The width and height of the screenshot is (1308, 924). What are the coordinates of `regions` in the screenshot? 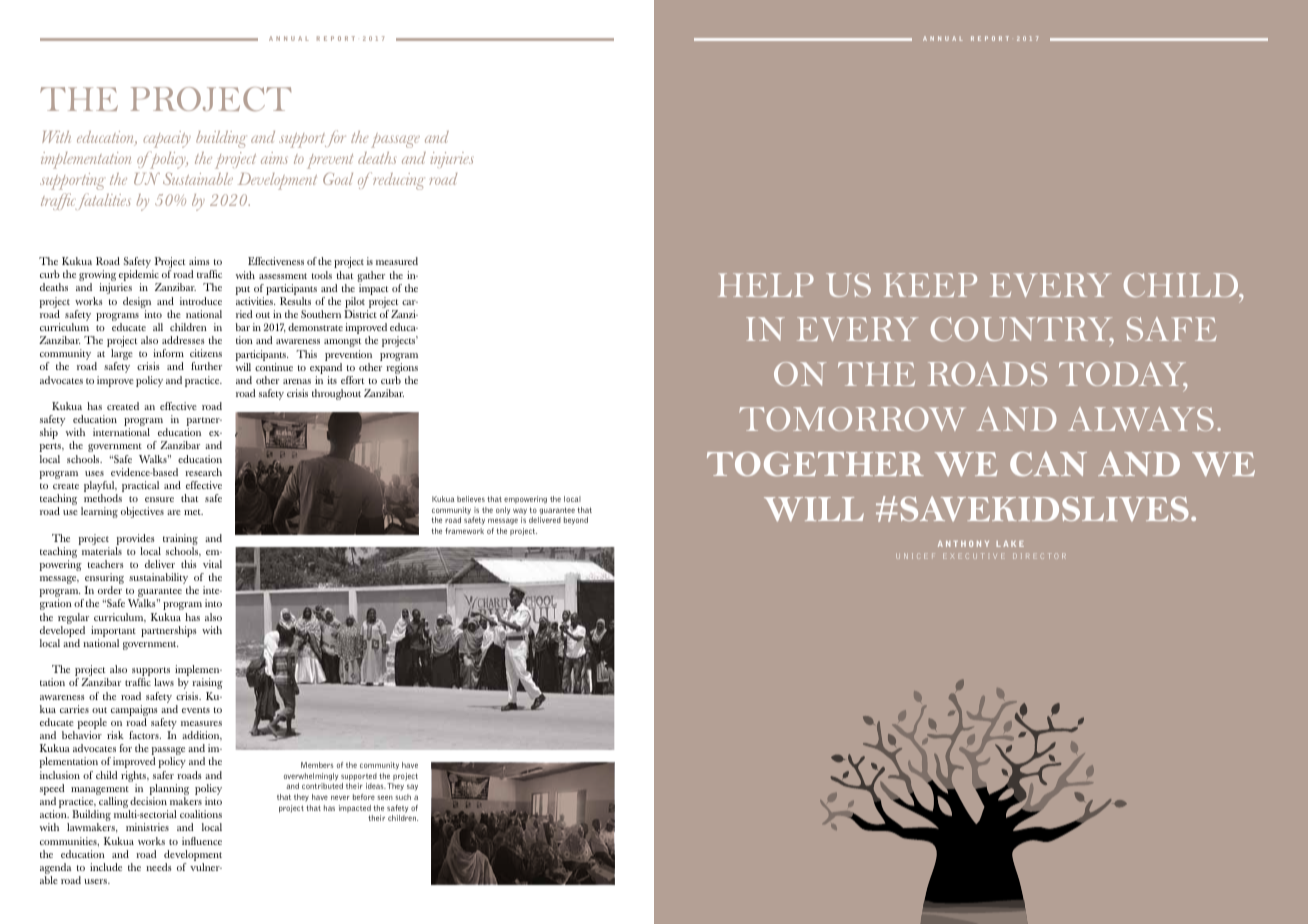 It's located at (402, 370).
